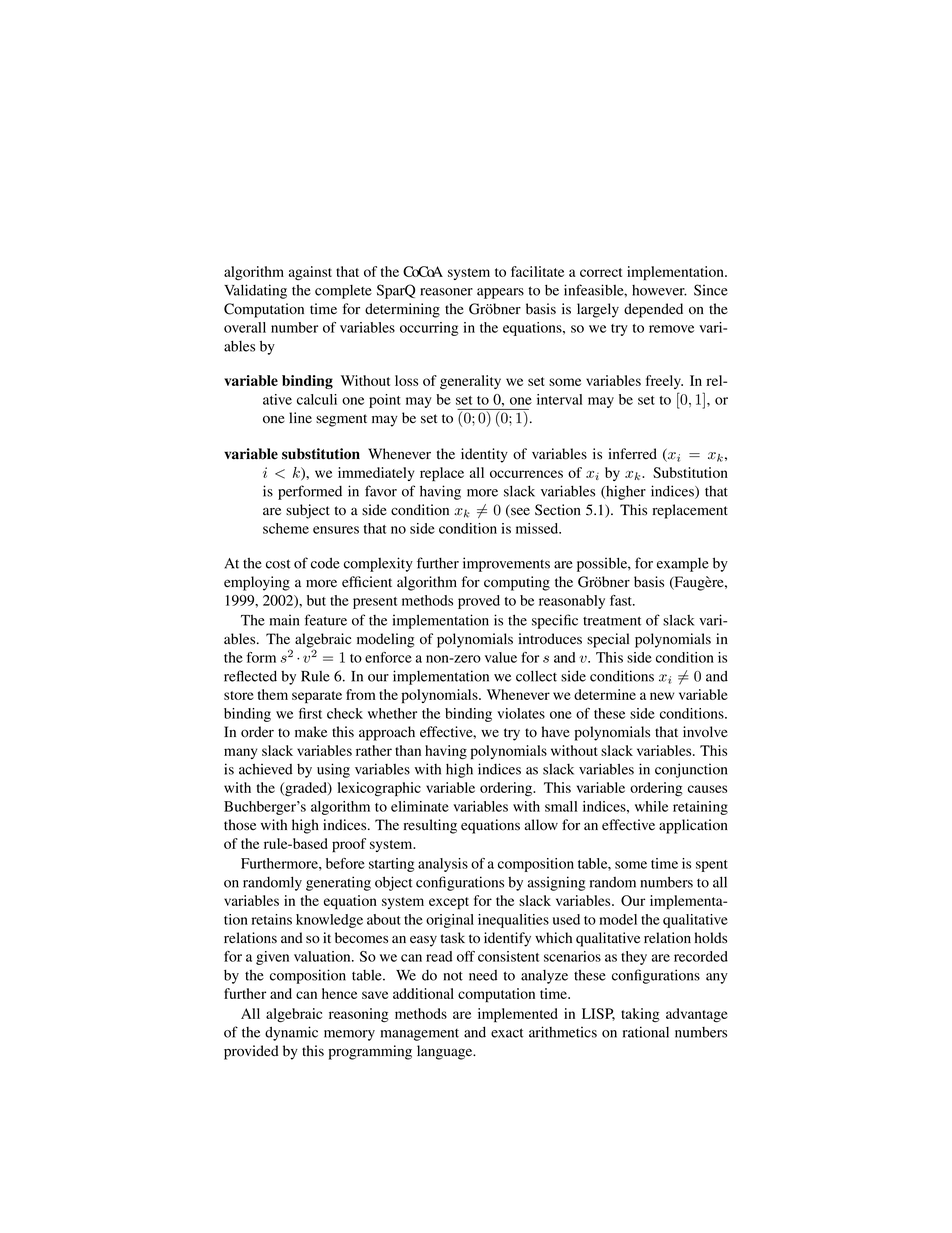 This document has height=1233, width=952. What do you see at coordinates (273, 694) in the document?
I see `them` at bounding box center [273, 694].
